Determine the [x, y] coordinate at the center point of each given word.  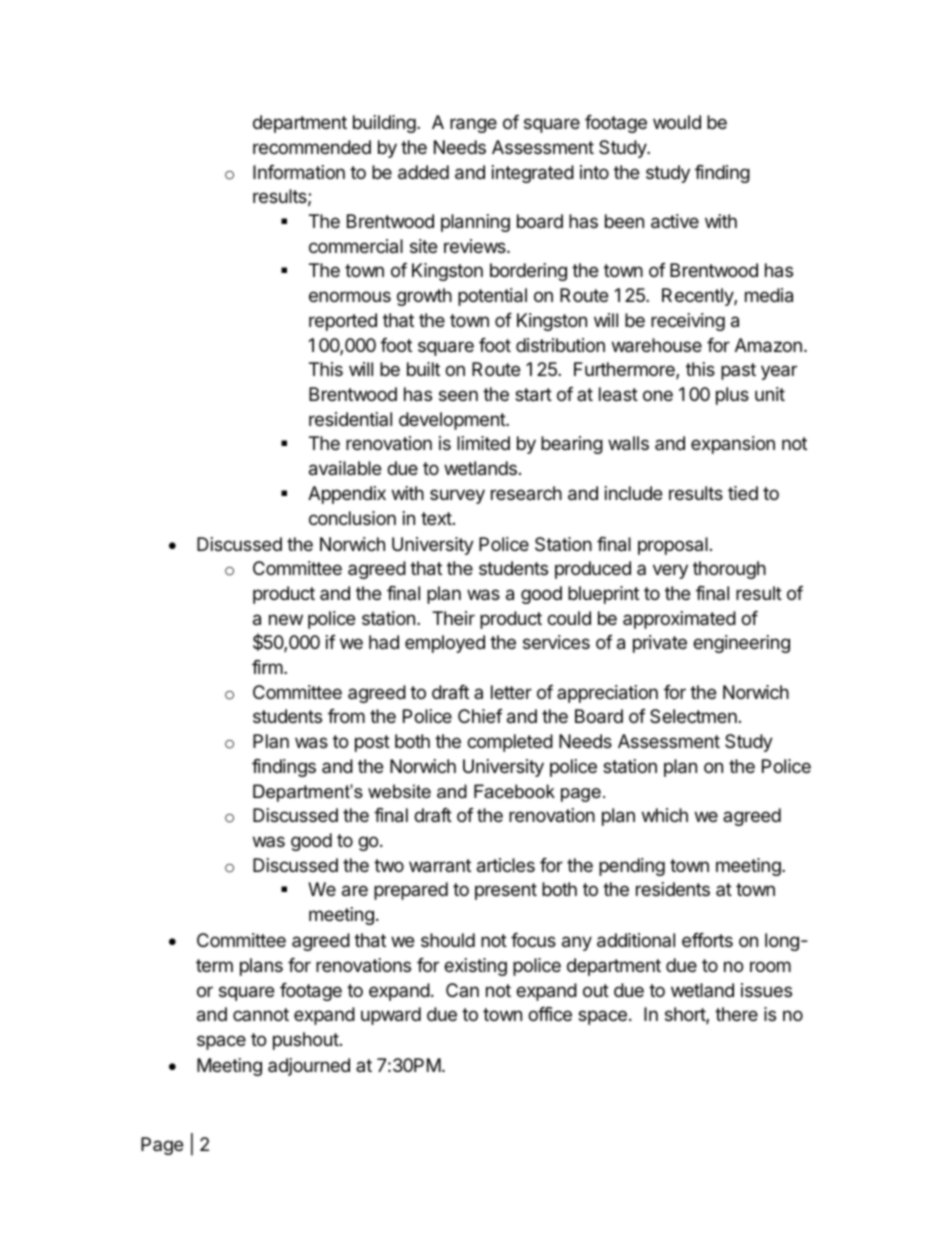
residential [350, 419]
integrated [533, 174]
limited [483, 443]
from [346, 716]
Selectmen [693, 716]
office [550, 1014]
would [677, 122]
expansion [733, 445]
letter [511, 692]
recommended [312, 147]
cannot [261, 1014]
